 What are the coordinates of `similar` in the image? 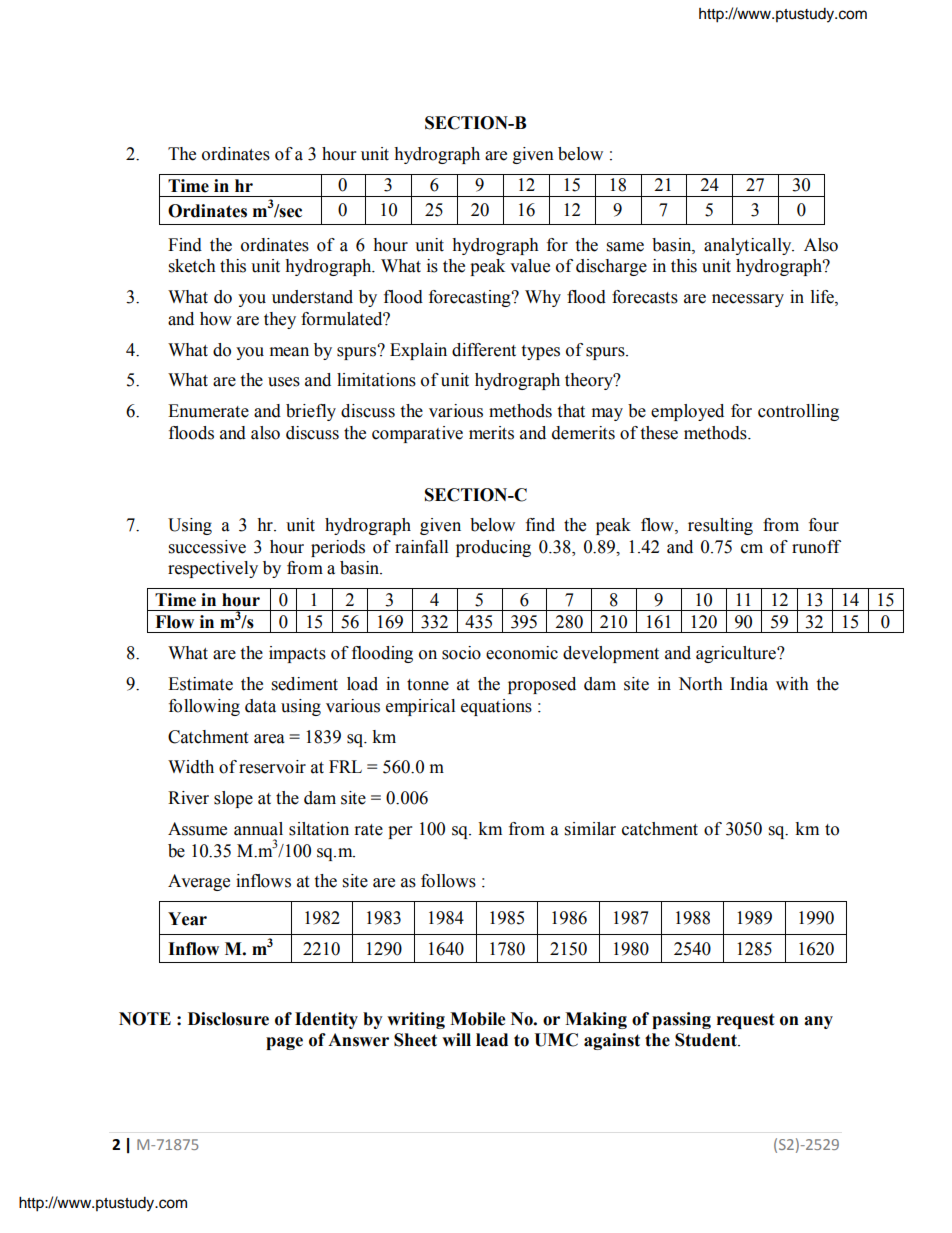 It's located at (590, 829).
